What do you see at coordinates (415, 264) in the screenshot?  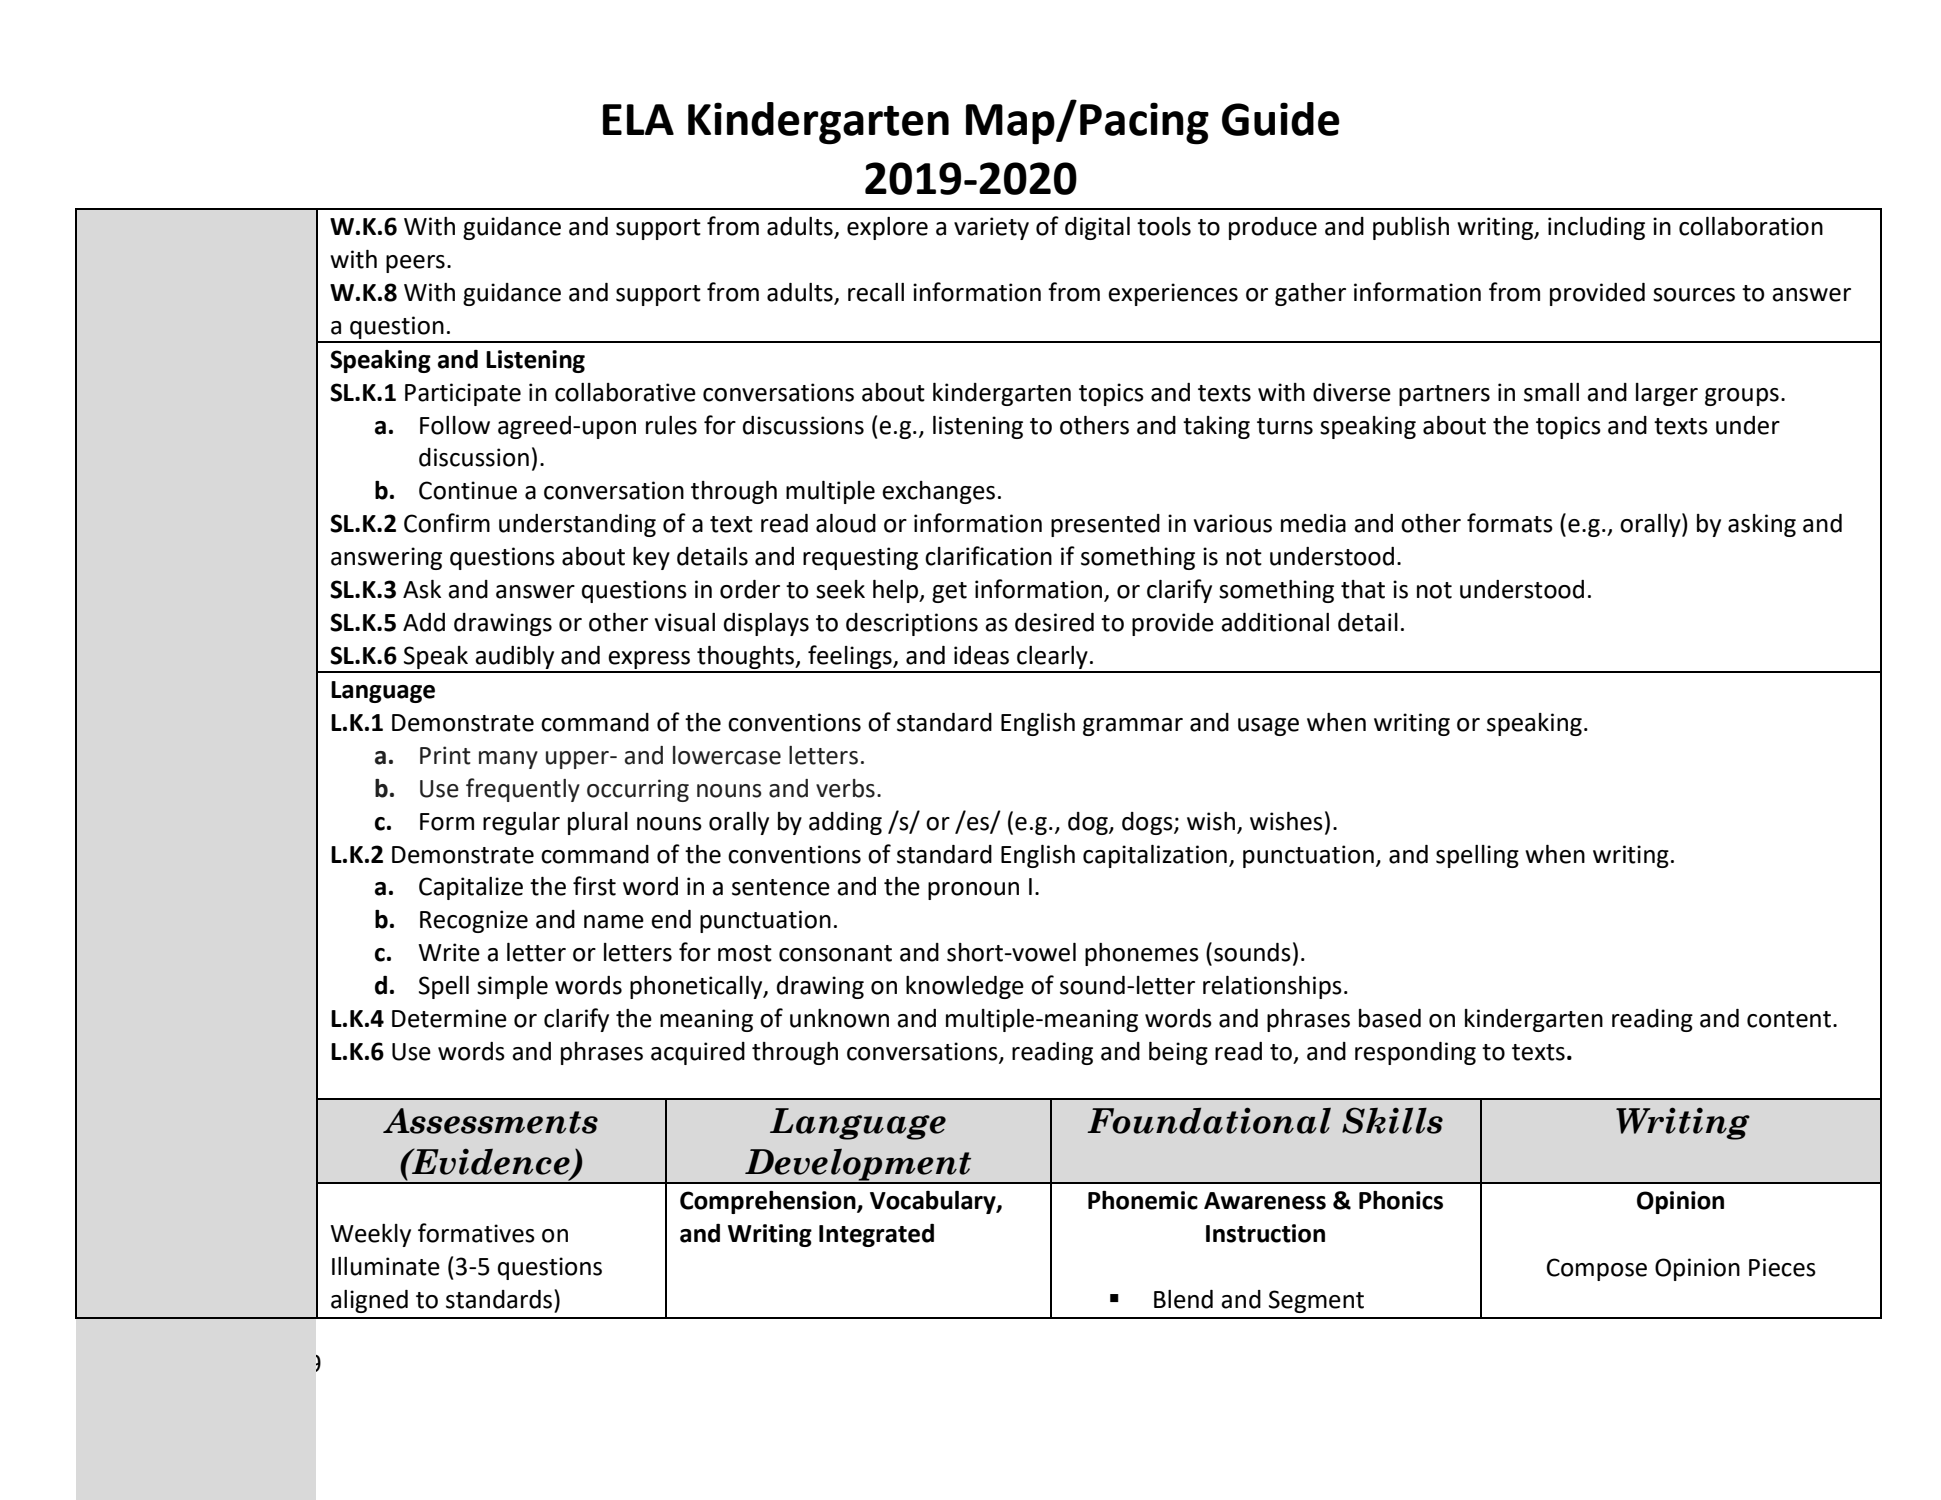 I see `peers` at bounding box center [415, 264].
